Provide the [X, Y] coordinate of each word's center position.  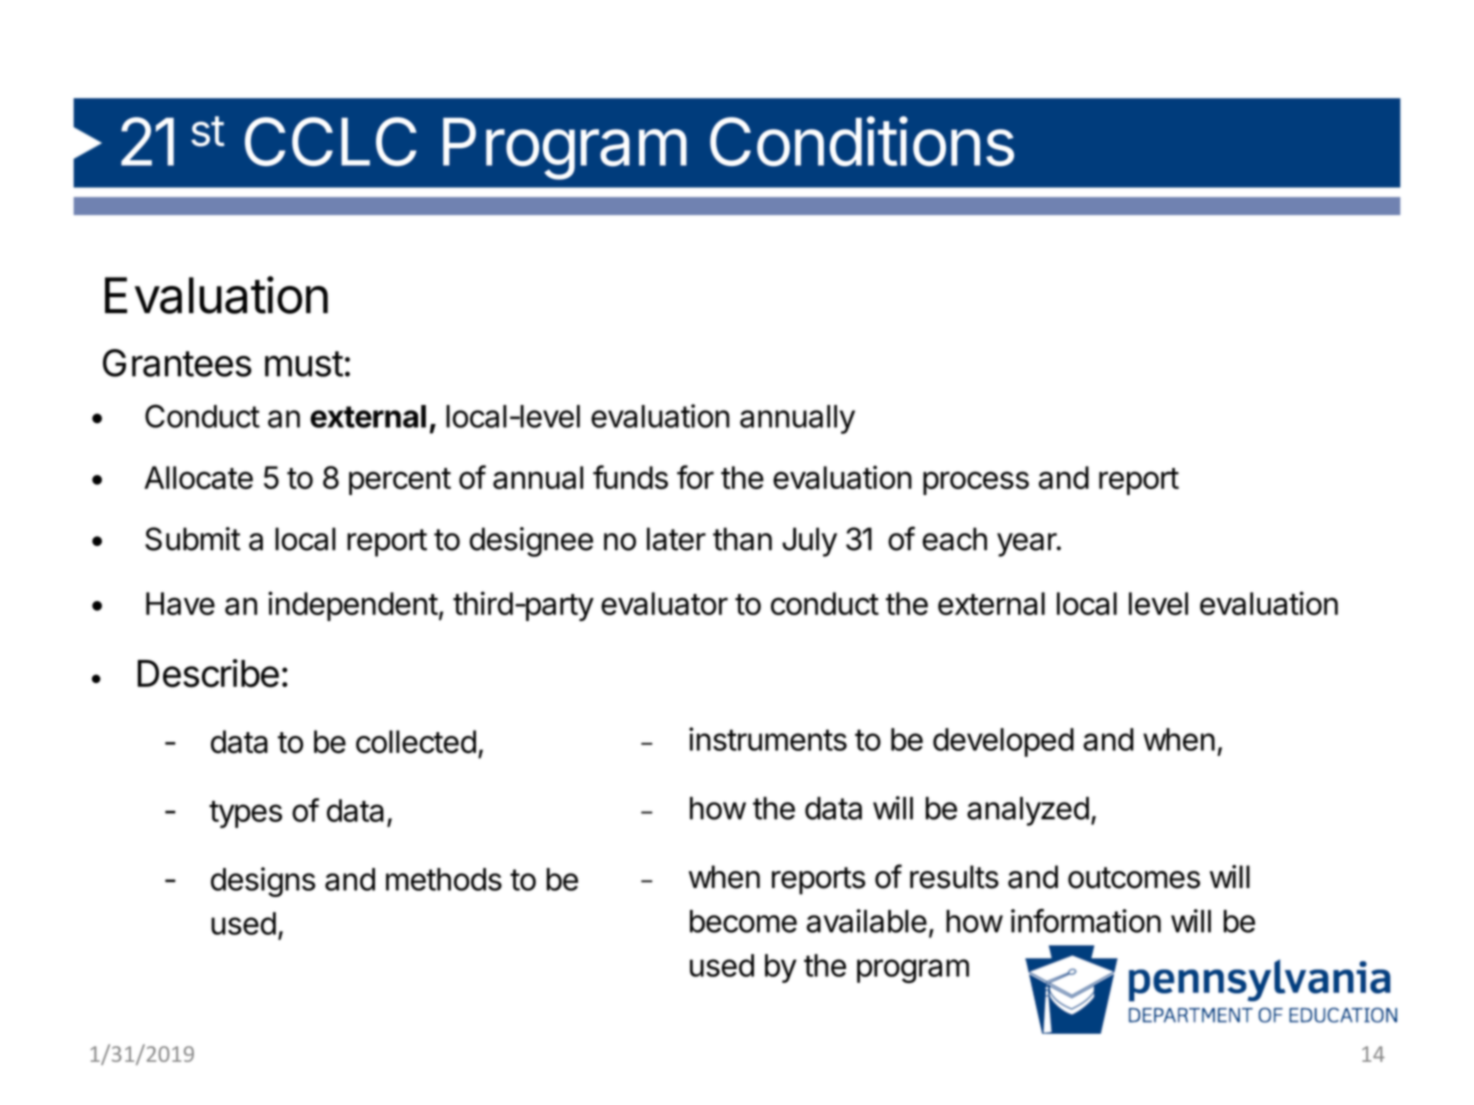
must [304, 364]
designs [263, 882]
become [743, 921]
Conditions [862, 141]
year [1027, 545]
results [954, 877]
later [676, 539]
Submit [193, 539]
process [976, 483]
